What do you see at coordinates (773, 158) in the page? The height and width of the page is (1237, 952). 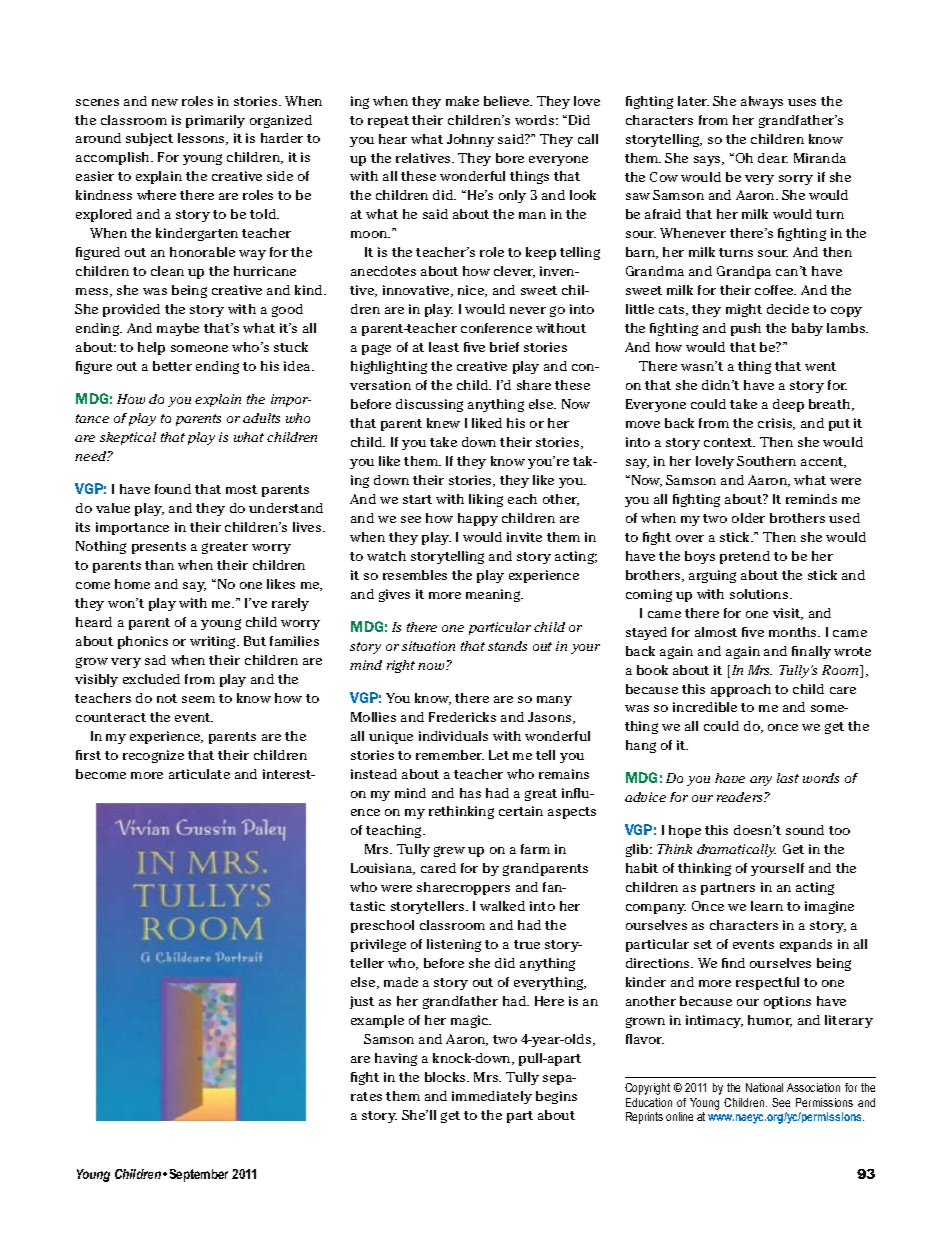 I see `dear` at bounding box center [773, 158].
